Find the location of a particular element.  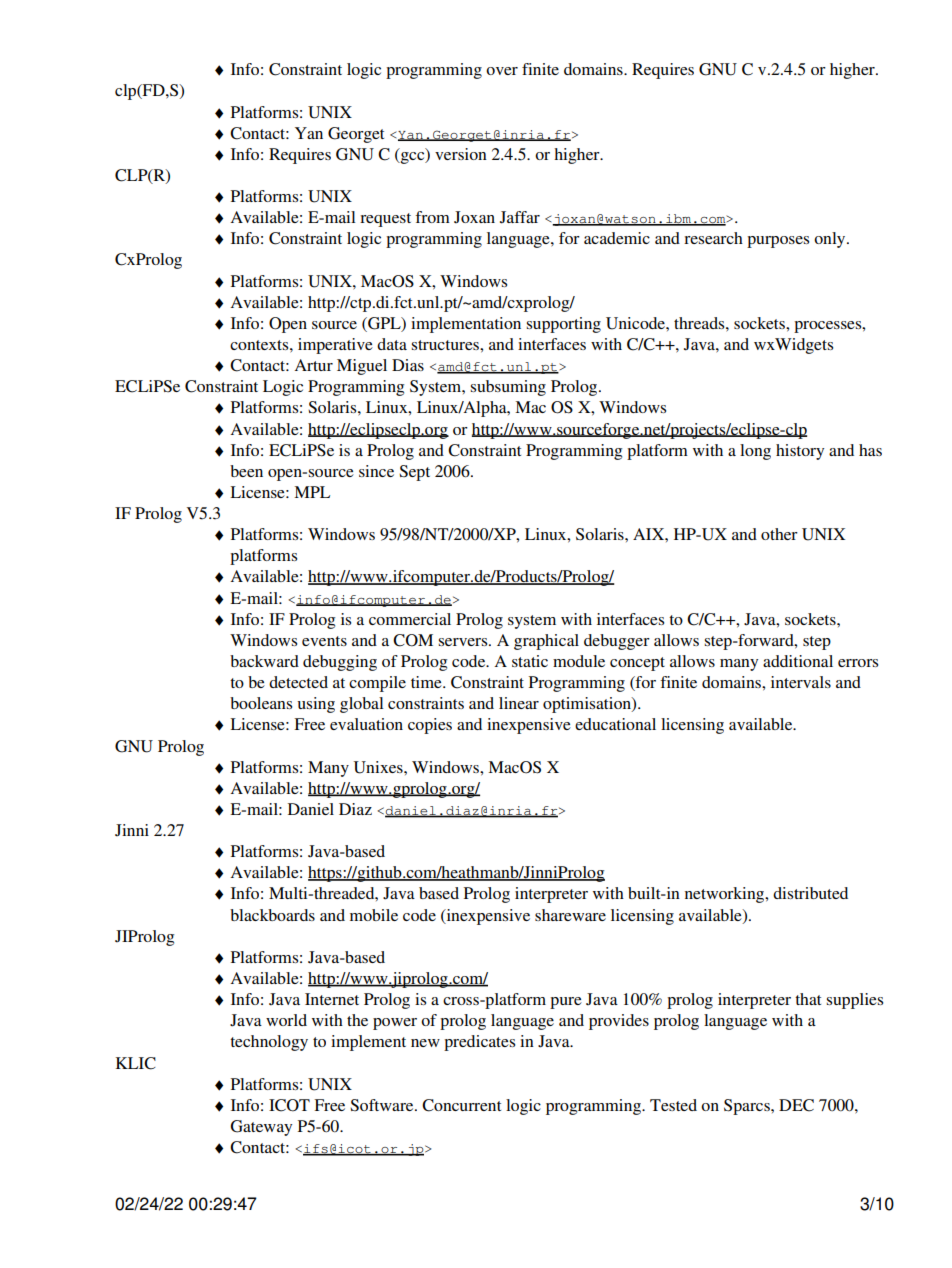

supporting is located at coordinates (564, 325).
